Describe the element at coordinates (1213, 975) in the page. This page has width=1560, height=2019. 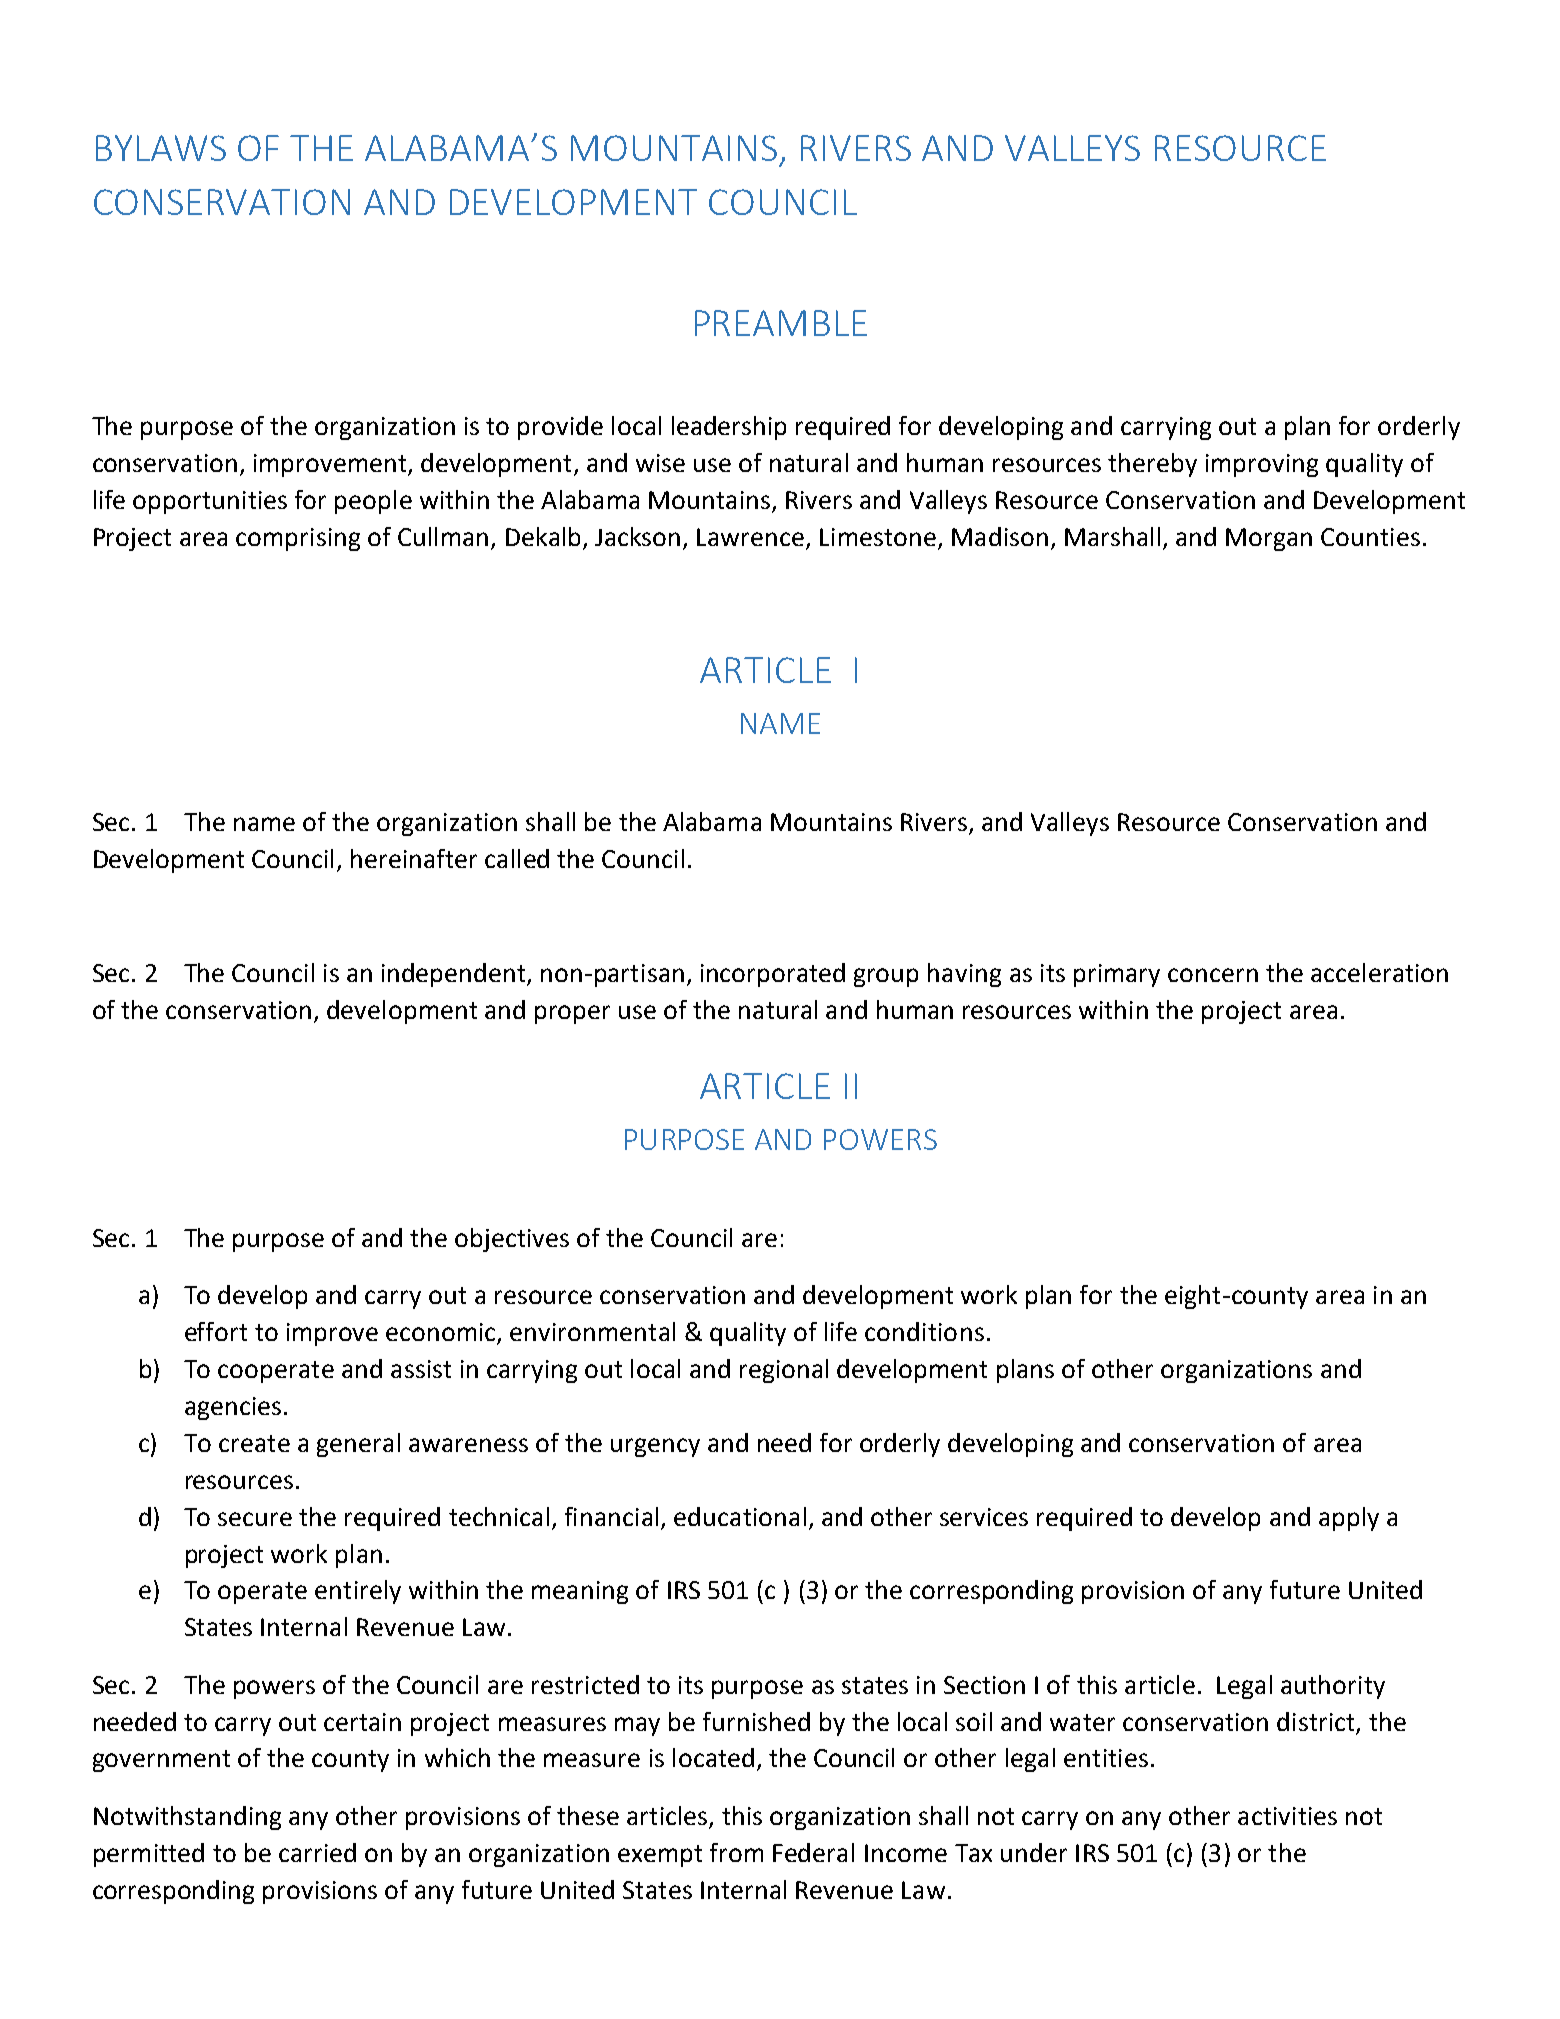
I see `concern` at that location.
